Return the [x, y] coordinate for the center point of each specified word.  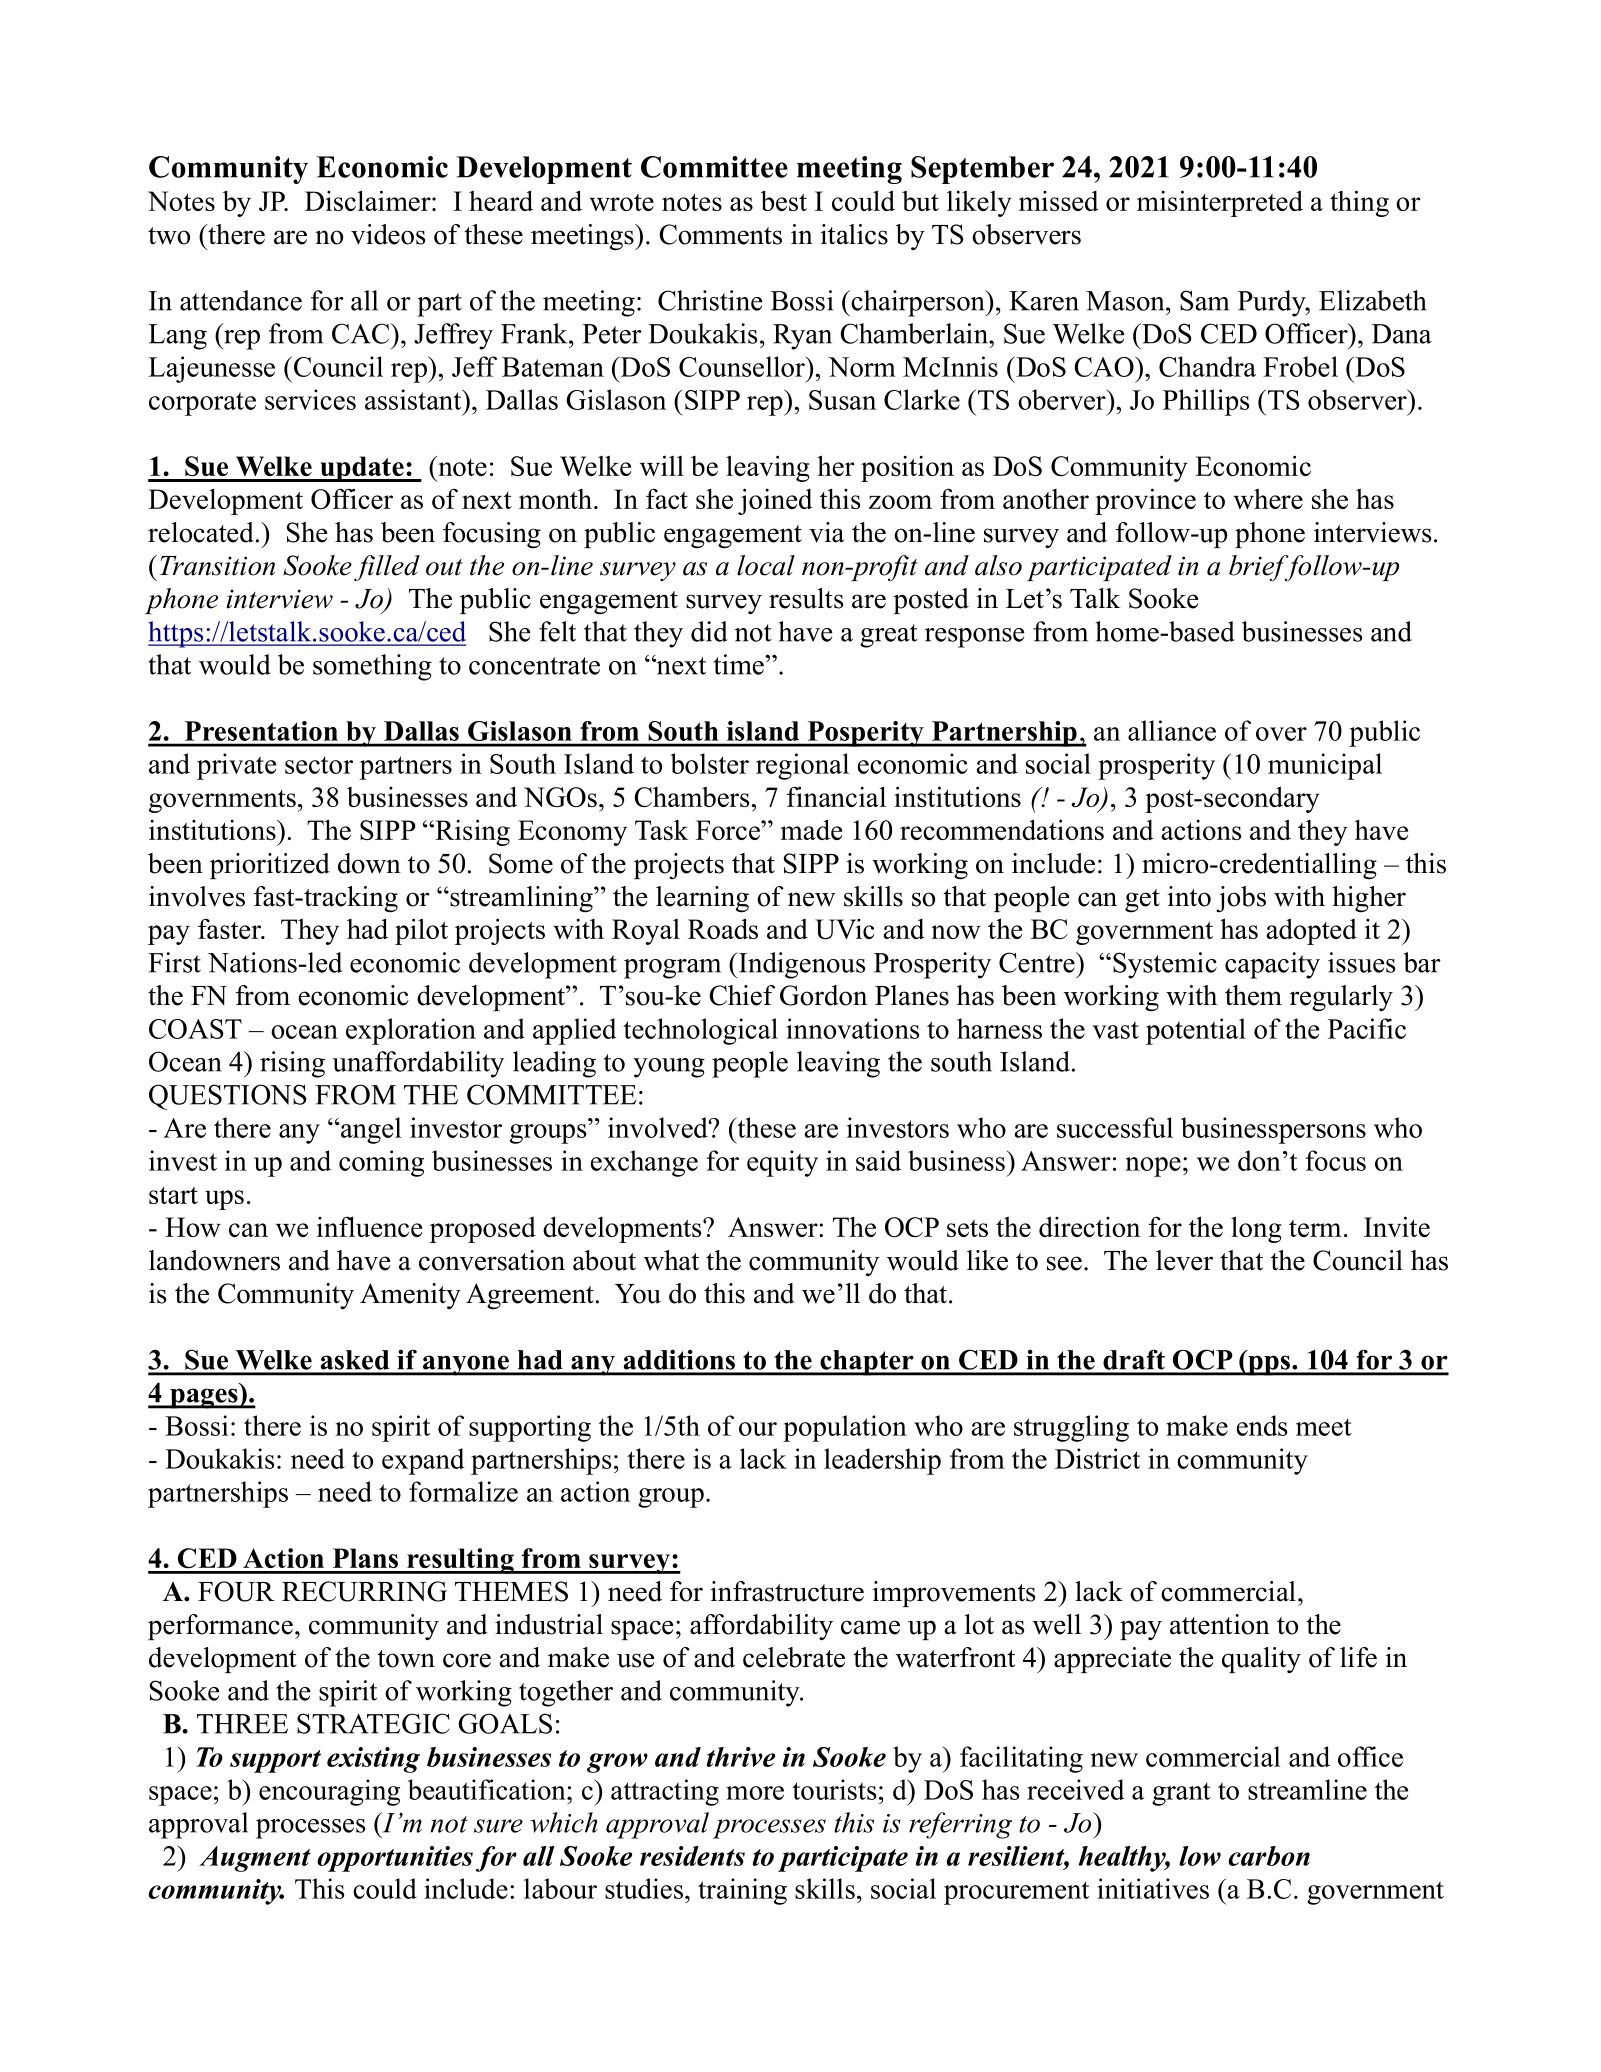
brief [1260, 568]
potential [1196, 1031]
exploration [411, 1031]
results [806, 598]
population [845, 1428]
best [784, 200]
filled [387, 568]
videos [388, 234]
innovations [852, 1028]
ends [1262, 1425]
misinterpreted [1220, 203]
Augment [255, 1859]
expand [423, 1461]
